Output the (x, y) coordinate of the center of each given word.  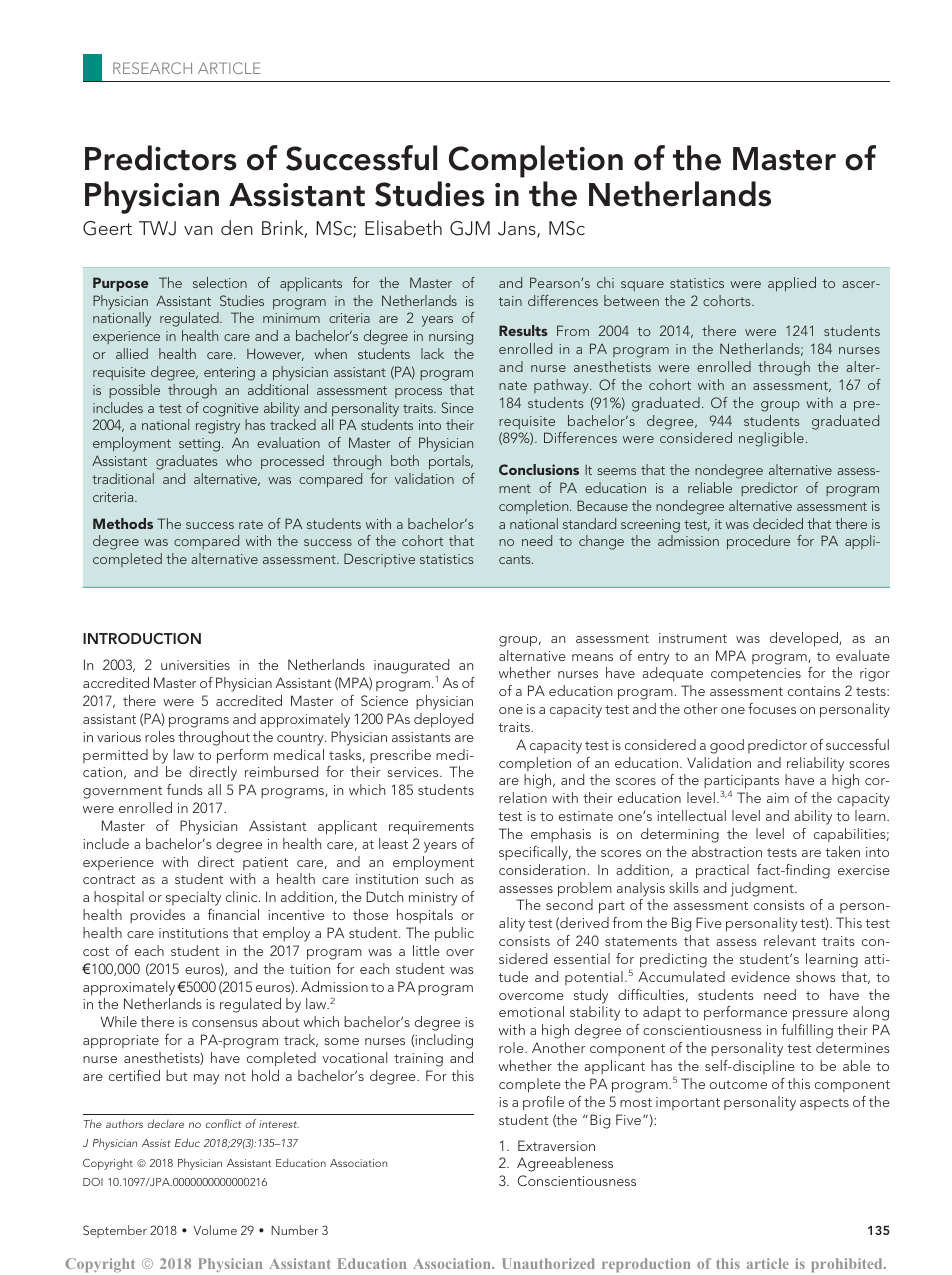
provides (157, 916)
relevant (790, 940)
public (454, 934)
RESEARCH (152, 68)
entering (229, 374)
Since (458, 407)
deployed (443, 720)
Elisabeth (403, 227)
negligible (771, 439)
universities (195, 665)
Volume (215, 1230)
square (642, 286)
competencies (756, 674)
